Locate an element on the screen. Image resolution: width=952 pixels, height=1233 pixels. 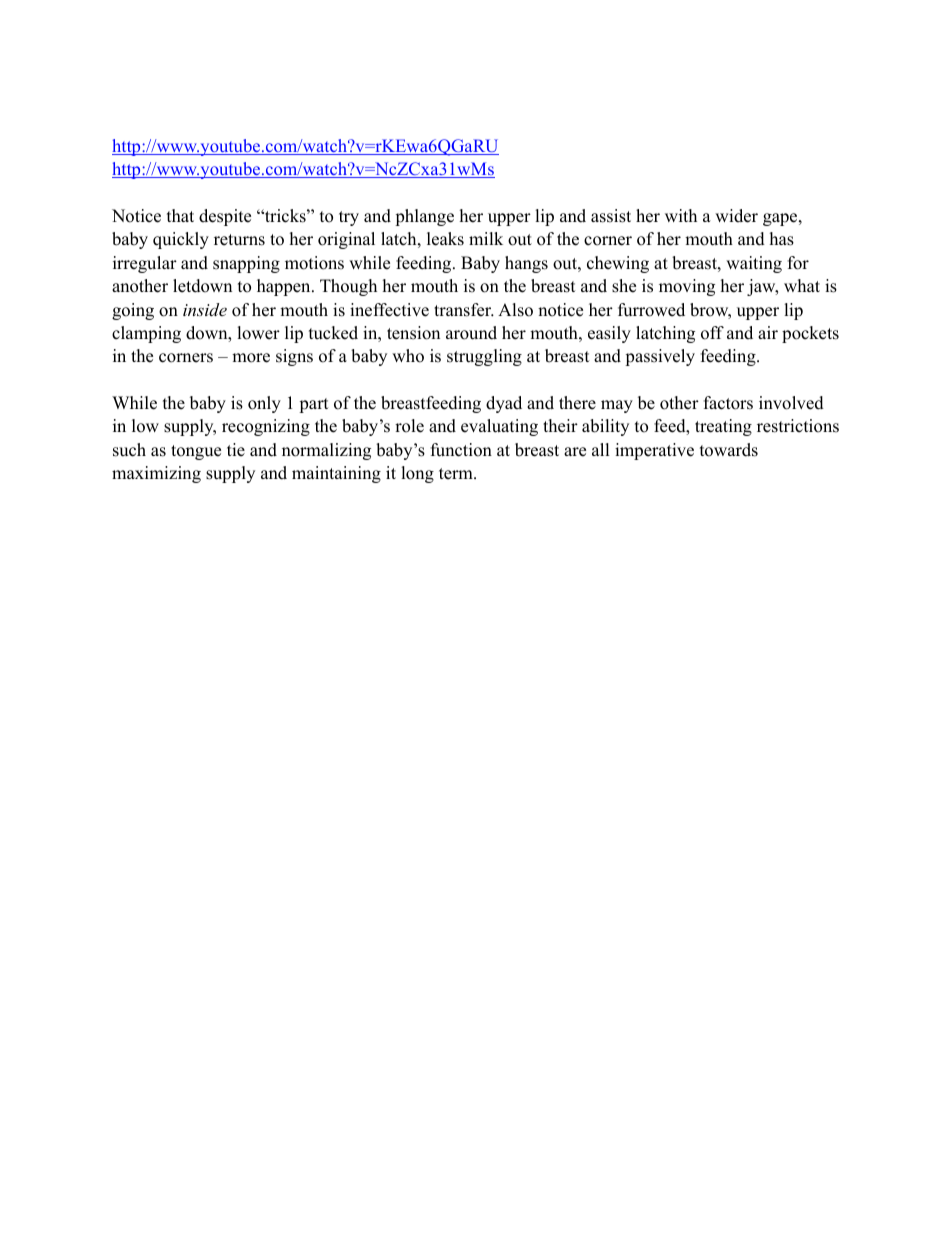
despite is located at coordinates (225, 217).
